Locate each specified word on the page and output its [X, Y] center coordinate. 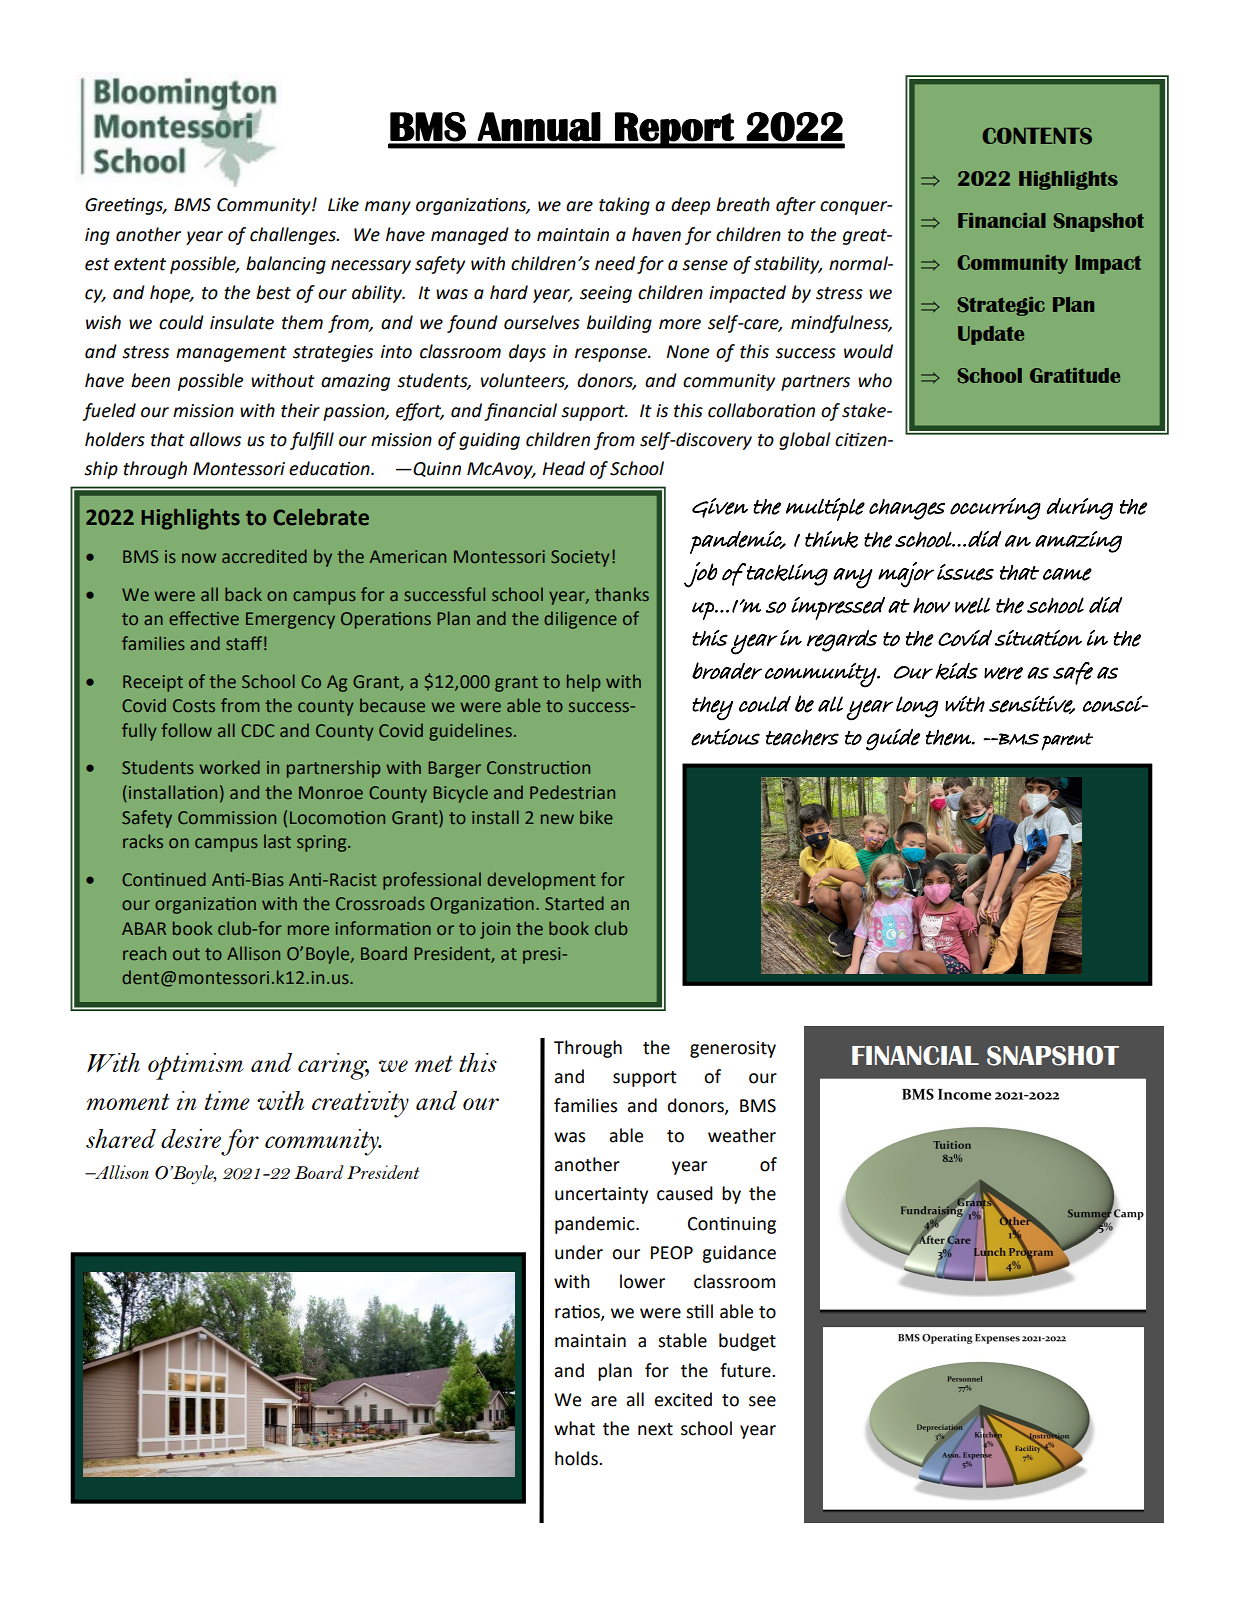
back [243, 594]
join [495, 930]
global [804, 441]
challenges [294, 236]
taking [624, 206]
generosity [733, 1049]
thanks [622, 594]
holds [577, 1458]
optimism [196, 1066]
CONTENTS [1037, 136]
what [574, 1428]
